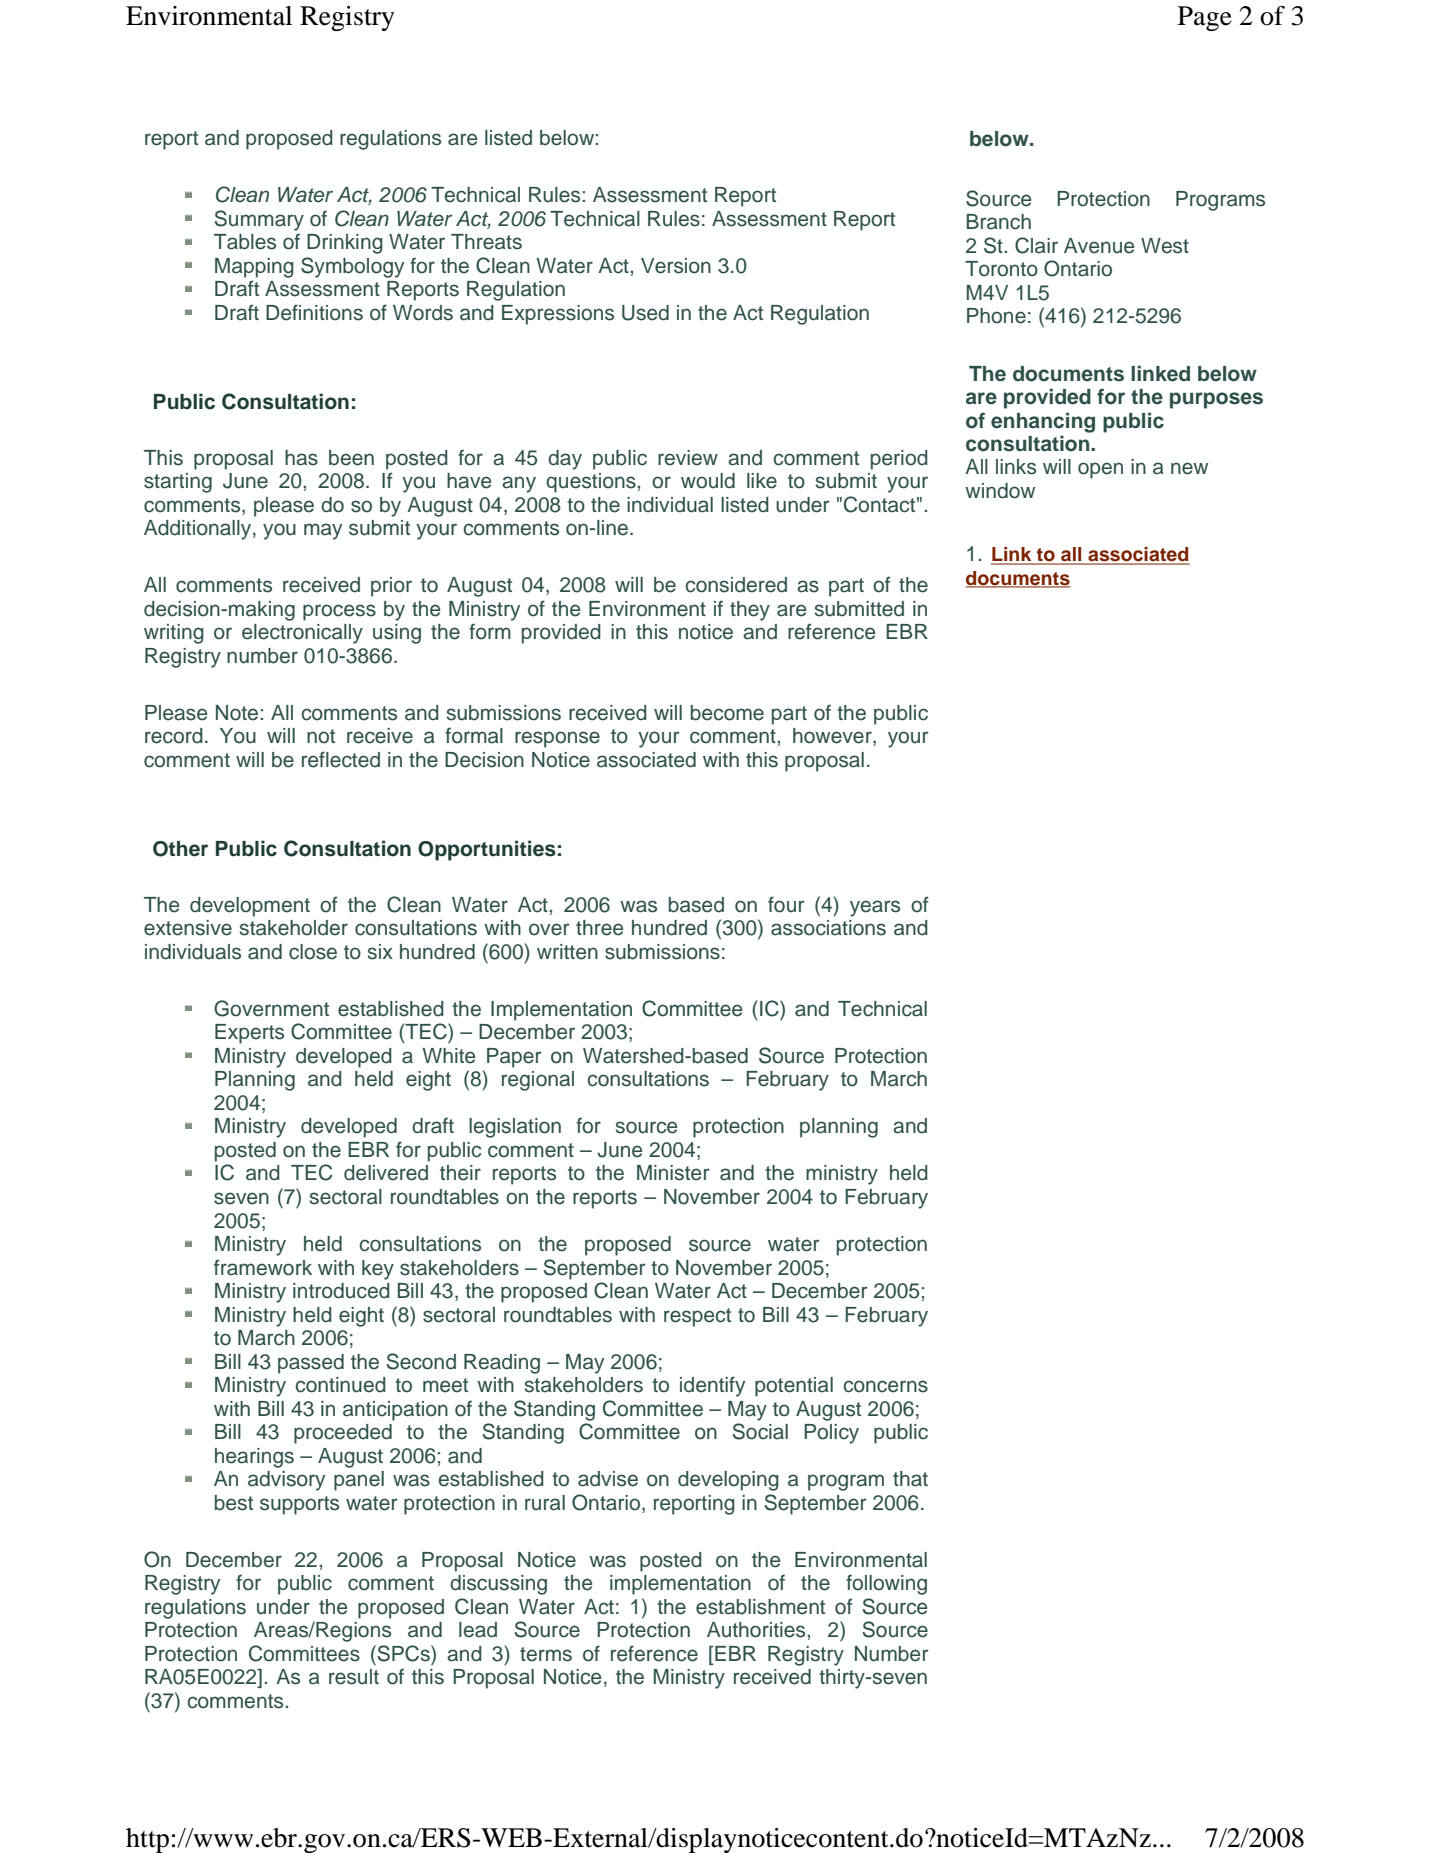 The height and width of the screenshot is (1853, 1431). What do you see at coordinates (673, 1173) in the screenshot?
I see `Minister` at bounding box center [673, 1173].
